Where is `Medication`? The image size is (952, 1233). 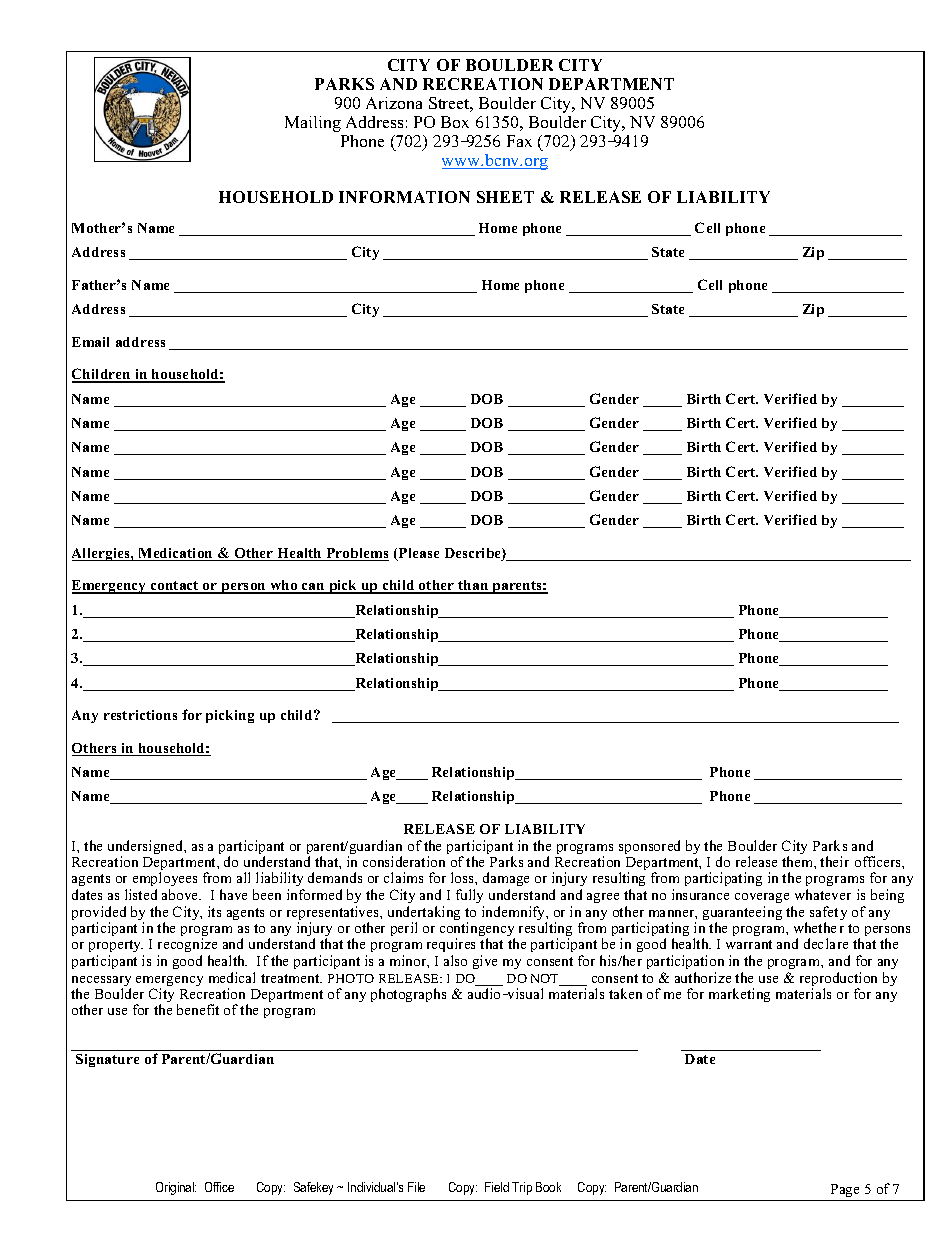
Medication is located at coordinates (175, 554).
